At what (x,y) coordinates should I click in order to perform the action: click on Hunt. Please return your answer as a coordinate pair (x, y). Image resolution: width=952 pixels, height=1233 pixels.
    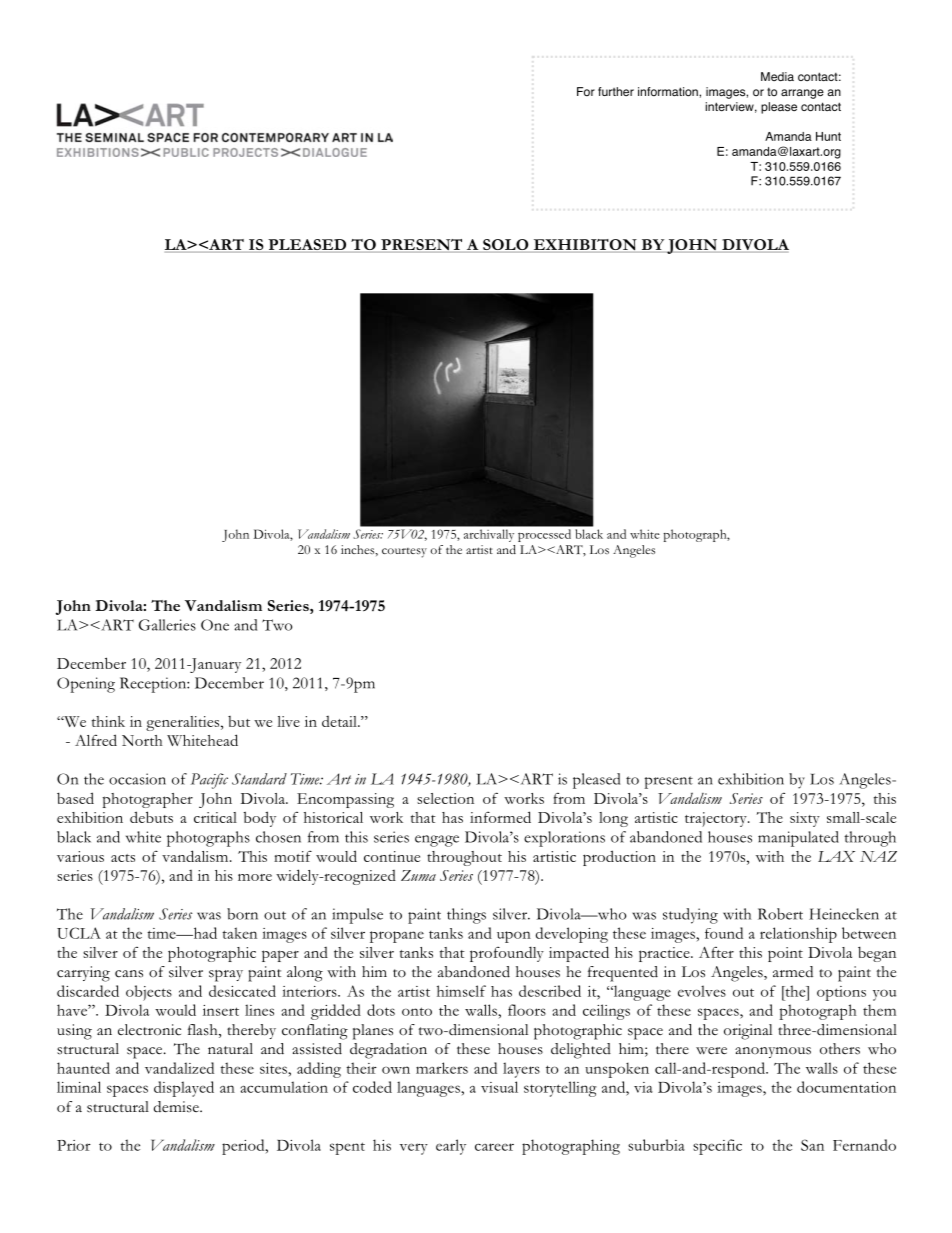
    Looking at the image, I should click on (828, 136).
